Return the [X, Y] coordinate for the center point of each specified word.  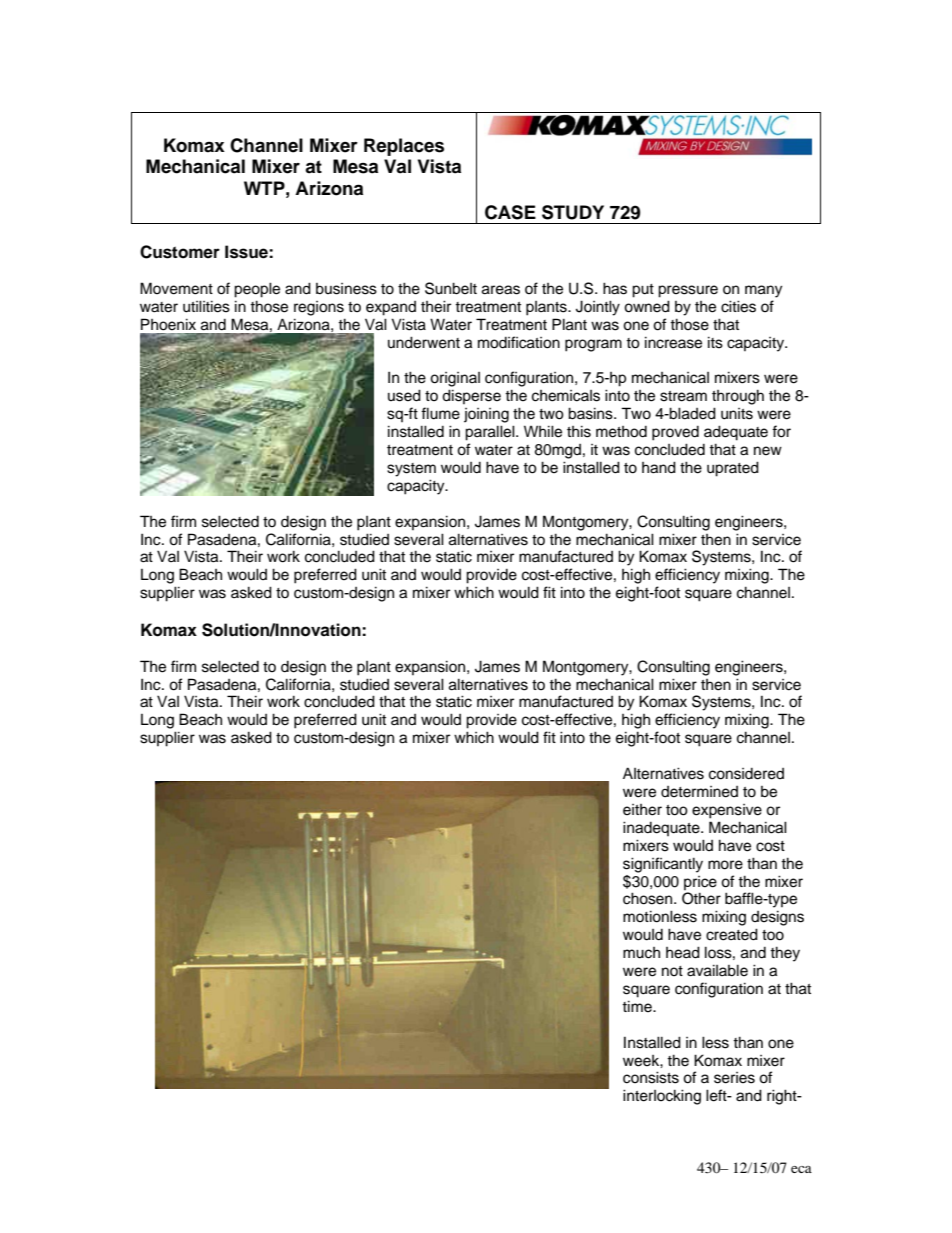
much [641, 953]
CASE [510, 212]
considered [746, 774]
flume [440, 413]
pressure [688, 291]
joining [486, 415]
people [257, 290]
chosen [649, 898]
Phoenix [168, 324]
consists [651, 1077]
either [642, 810]
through [738, 397]
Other [701, 898]
